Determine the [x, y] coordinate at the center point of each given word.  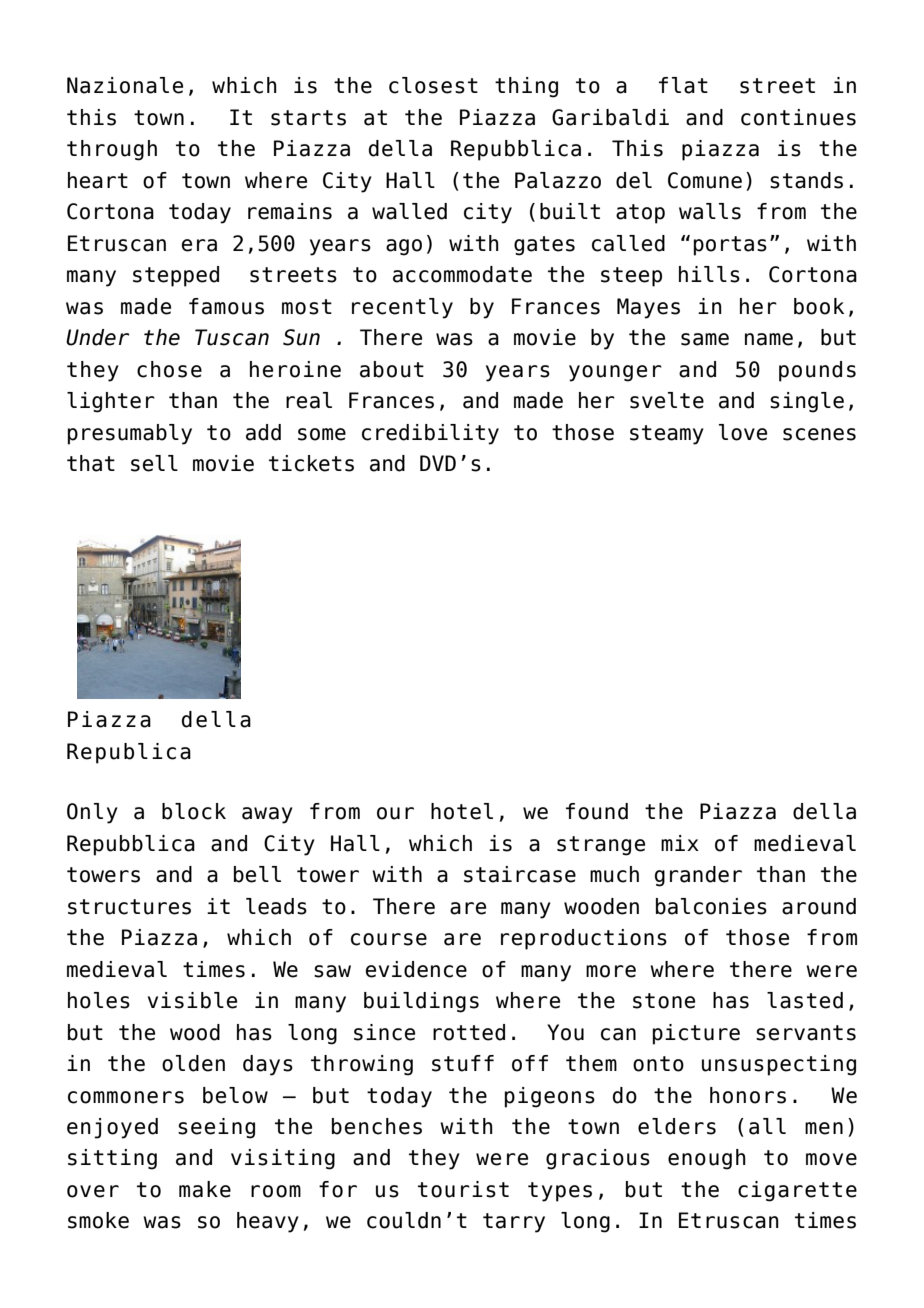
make [205, 1189]
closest [433, 85]
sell [154, 463]
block [194, 811]
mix [680, 843]
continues [798, 117]
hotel [462, 811]
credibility [430, 434]
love [743, 432]
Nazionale [125, 85]
